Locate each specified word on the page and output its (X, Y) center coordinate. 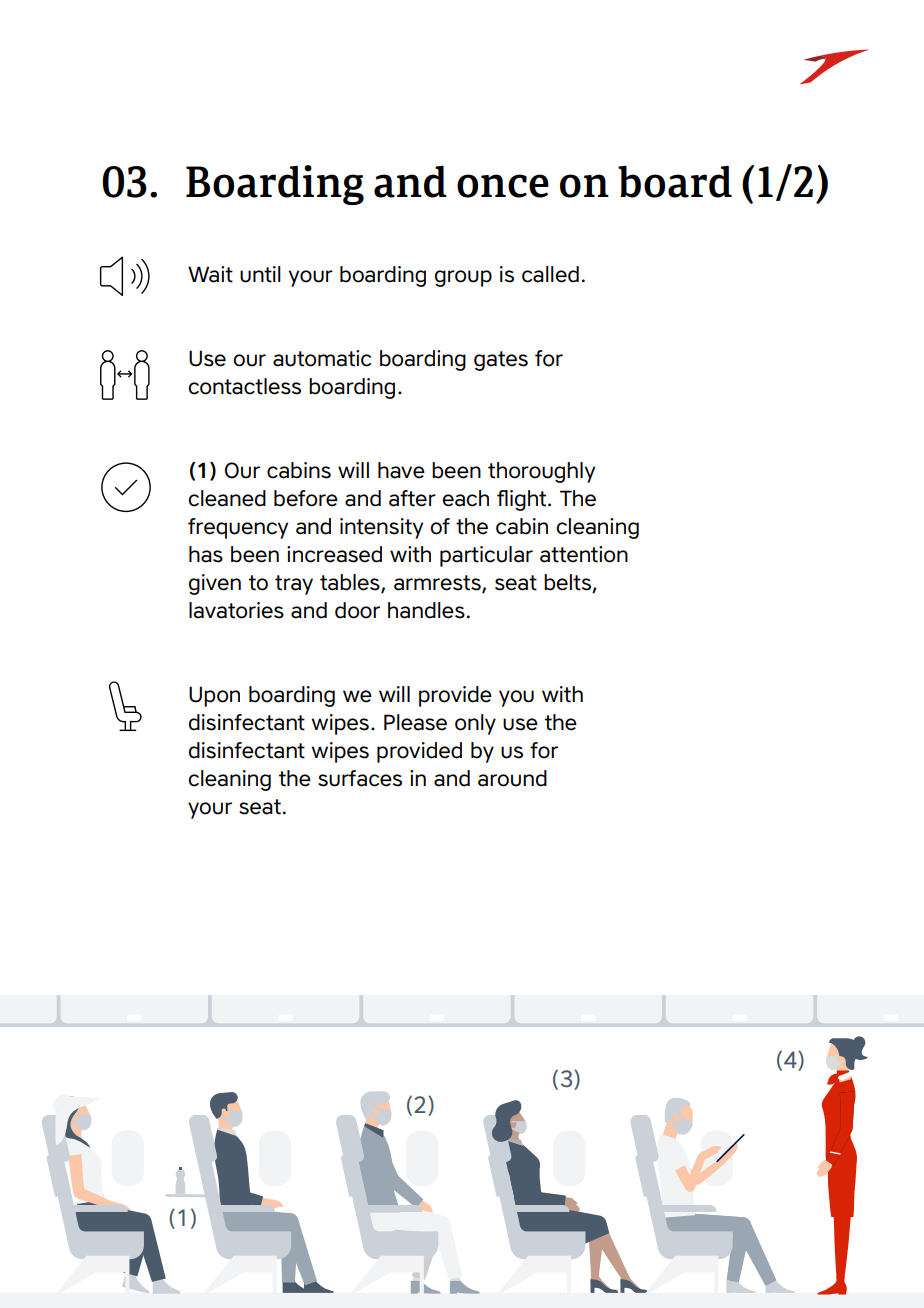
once (503, 186)
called (550, 274)
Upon (214, 696)
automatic (322, 358)
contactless (244, 386)
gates (501, 361)
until (260, 274)
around (512, 778)
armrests (438, 584)
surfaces (360, 778)
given (215, 584)
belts (568, 583)
